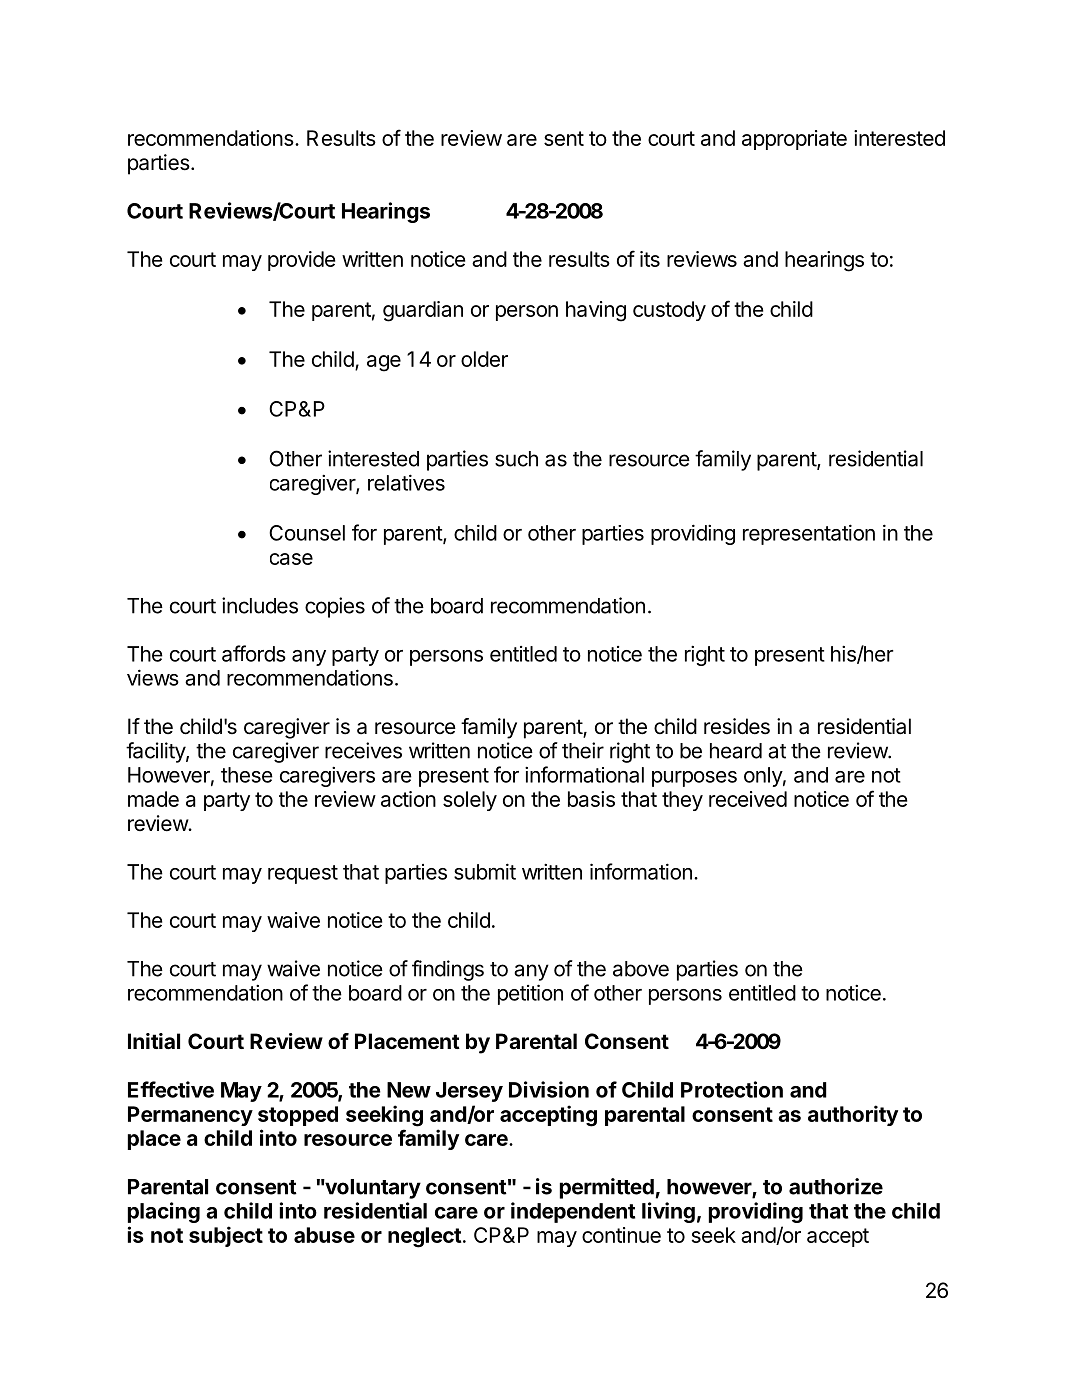 The height and width of the document is (1390, 1074). What do you see at coordinates (737, 726) in the document?
I see `resides` at bounding box center [737, 726].
